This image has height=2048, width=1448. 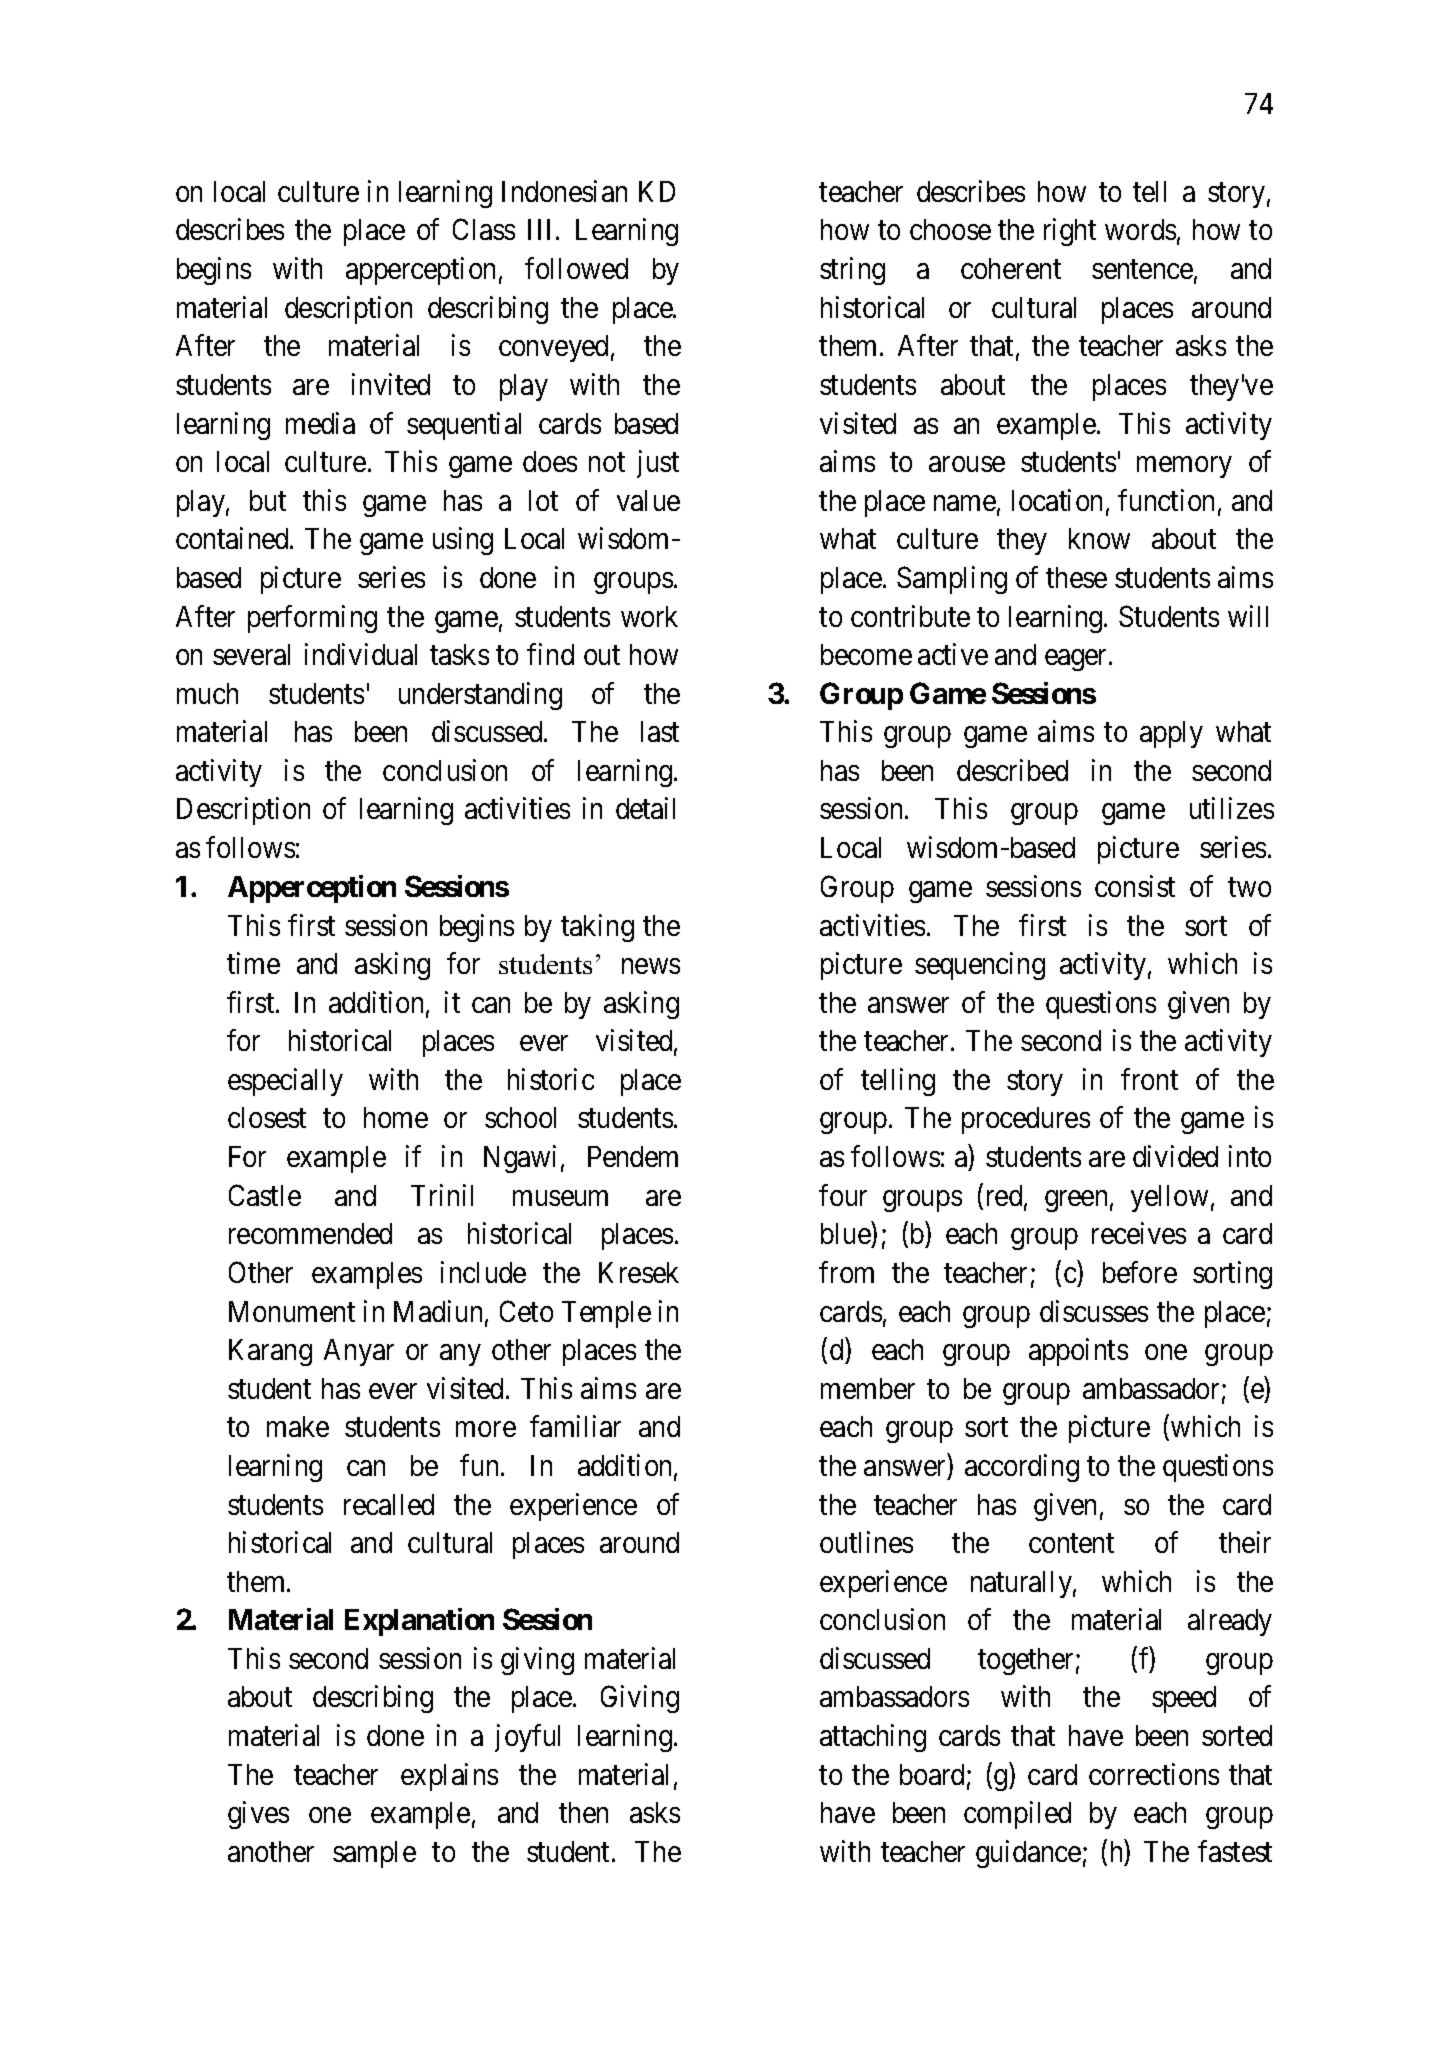 What do you see at coordinates (868, 1388) in the image?
I see `member` at bounding box center [868, 1388].
